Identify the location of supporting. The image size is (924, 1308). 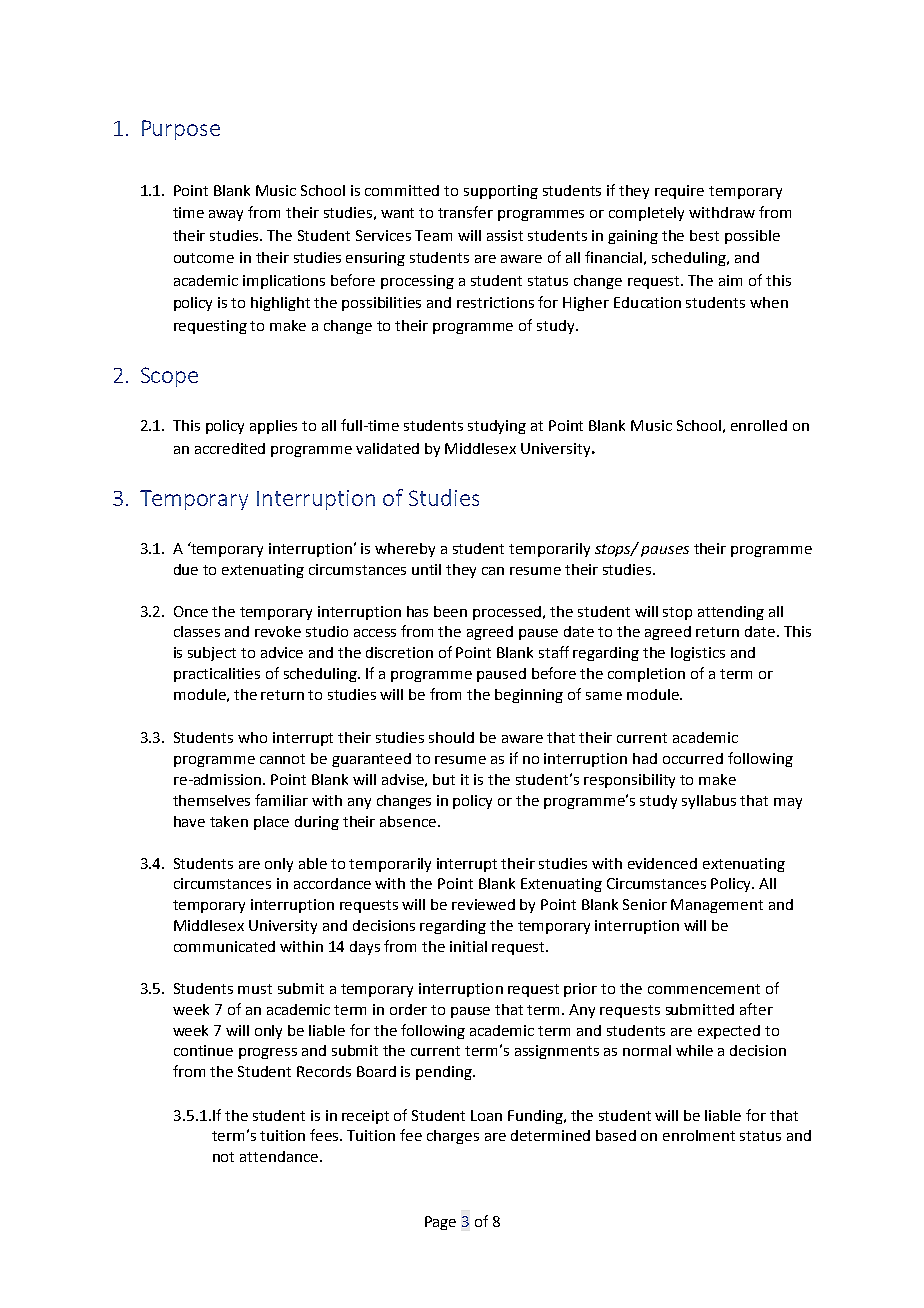
(501, 192).
